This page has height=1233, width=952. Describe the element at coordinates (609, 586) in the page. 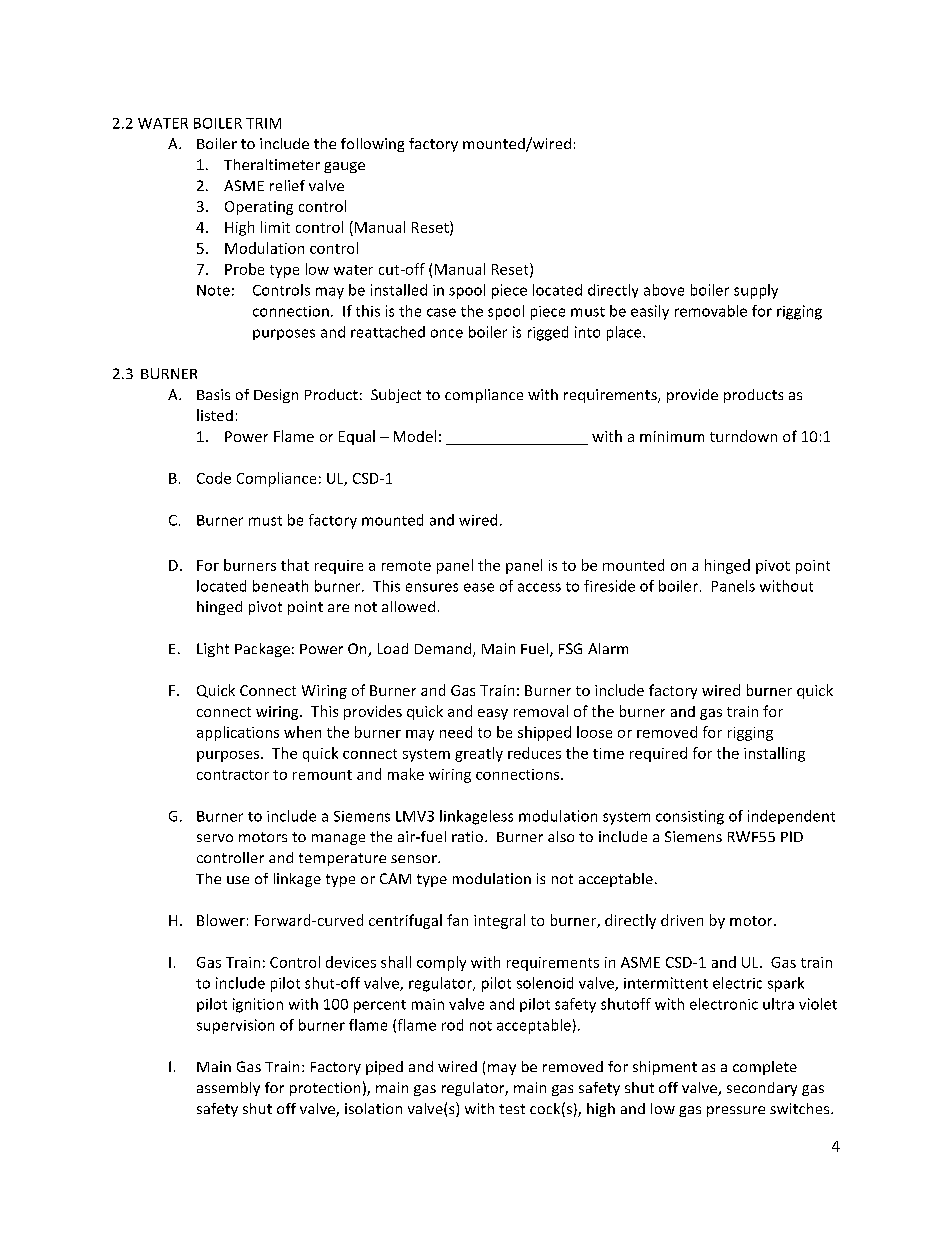

I see `fireside` at that location.
